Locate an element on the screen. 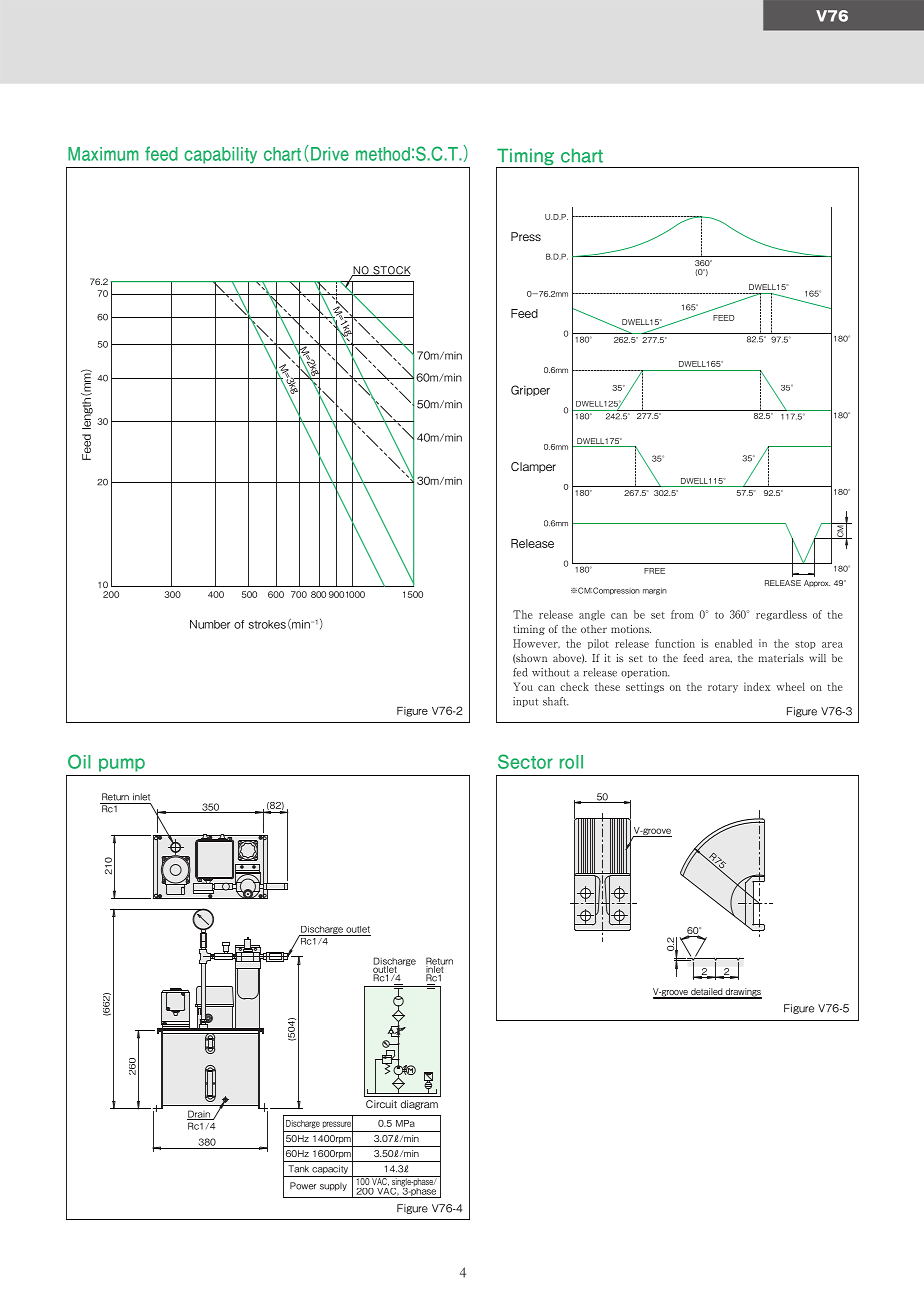 The height and width of the screenshot is (1308, 924). Drain is located at coordinates (199, 1115).
